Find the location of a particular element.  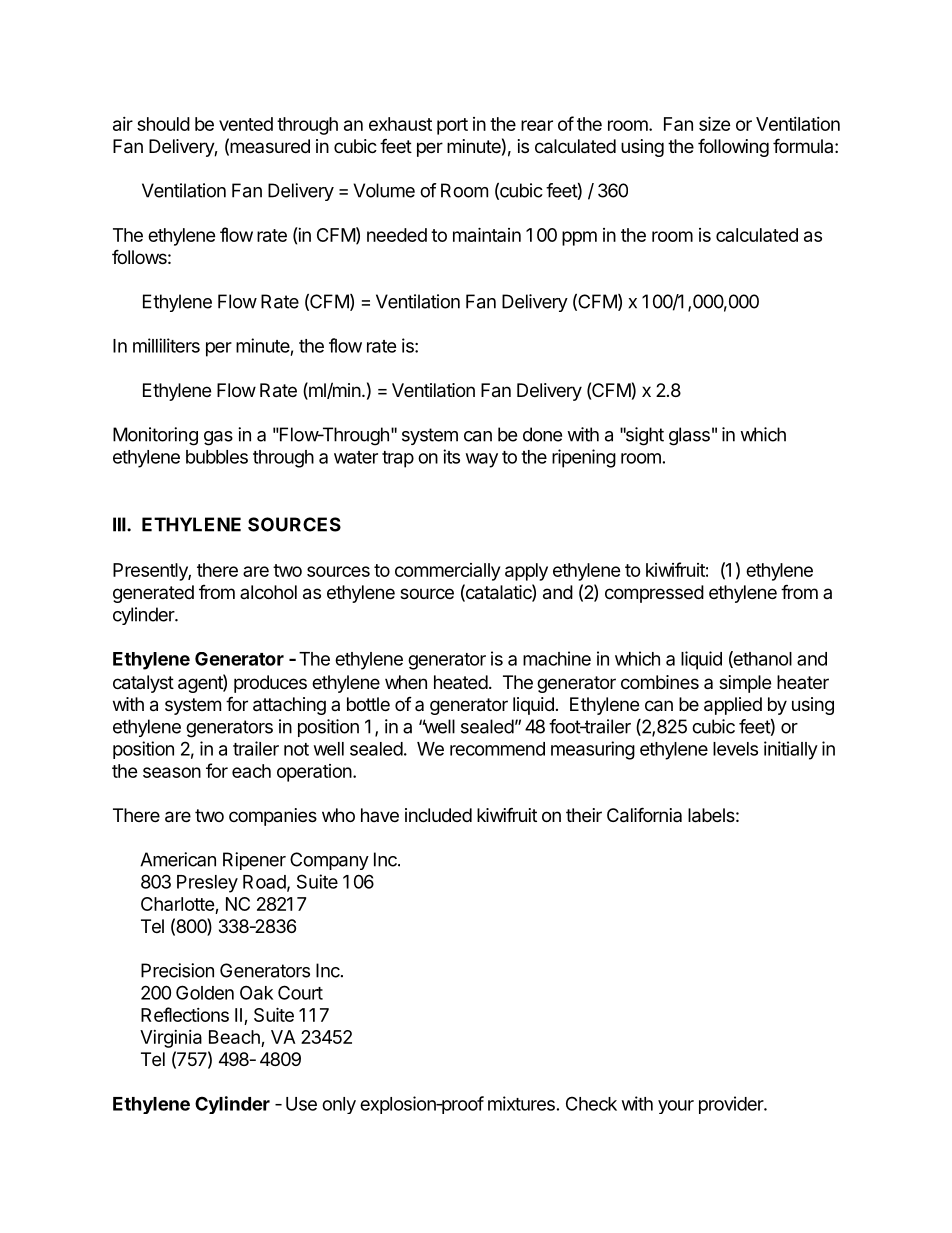

levels is located at coordinates (735, 749).
